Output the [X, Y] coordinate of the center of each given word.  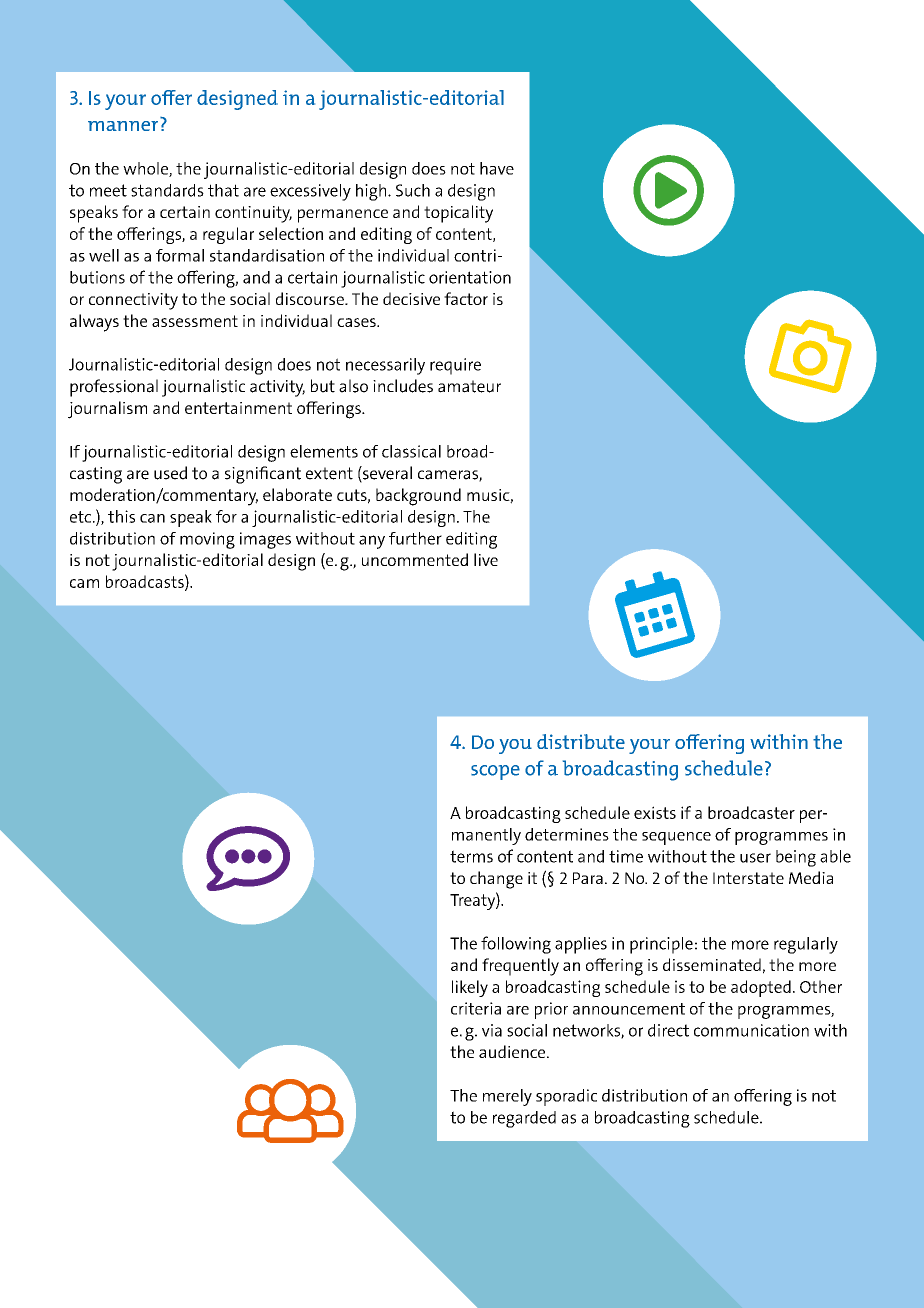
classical [411, 451]
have [497, 168]
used [170, 473]
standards [167, 190]
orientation [470, 277]
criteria [476, 1008]
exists [655, 812]
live [486, 559]
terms [471, 856]
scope [495, 772]
